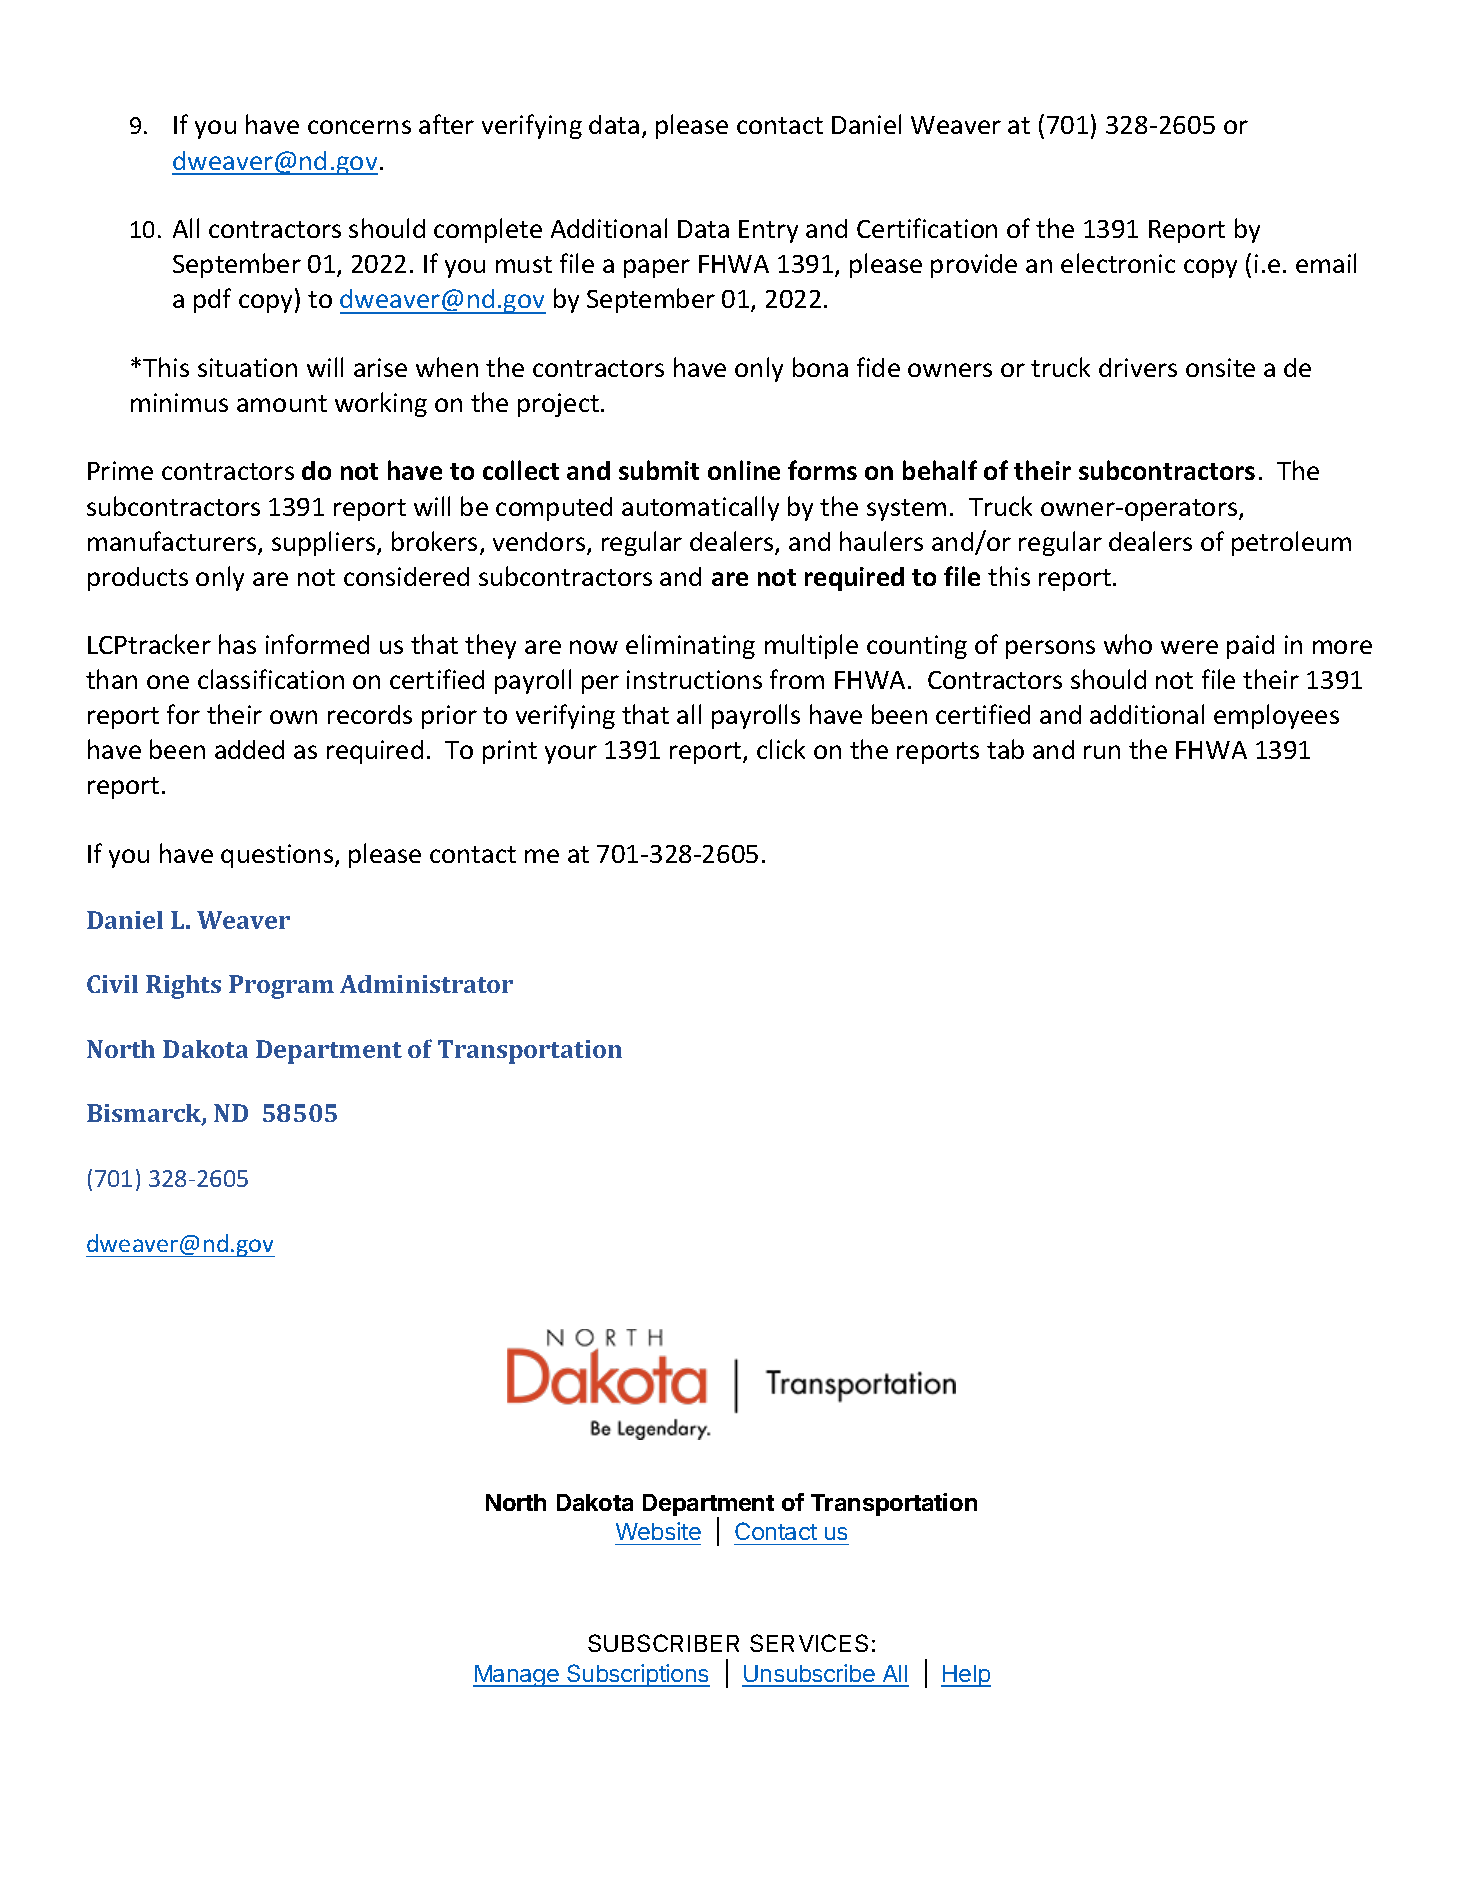  What do you see at coordinates (281, 987) in the page?
I see `Program` at bounding box center [281, 987].
